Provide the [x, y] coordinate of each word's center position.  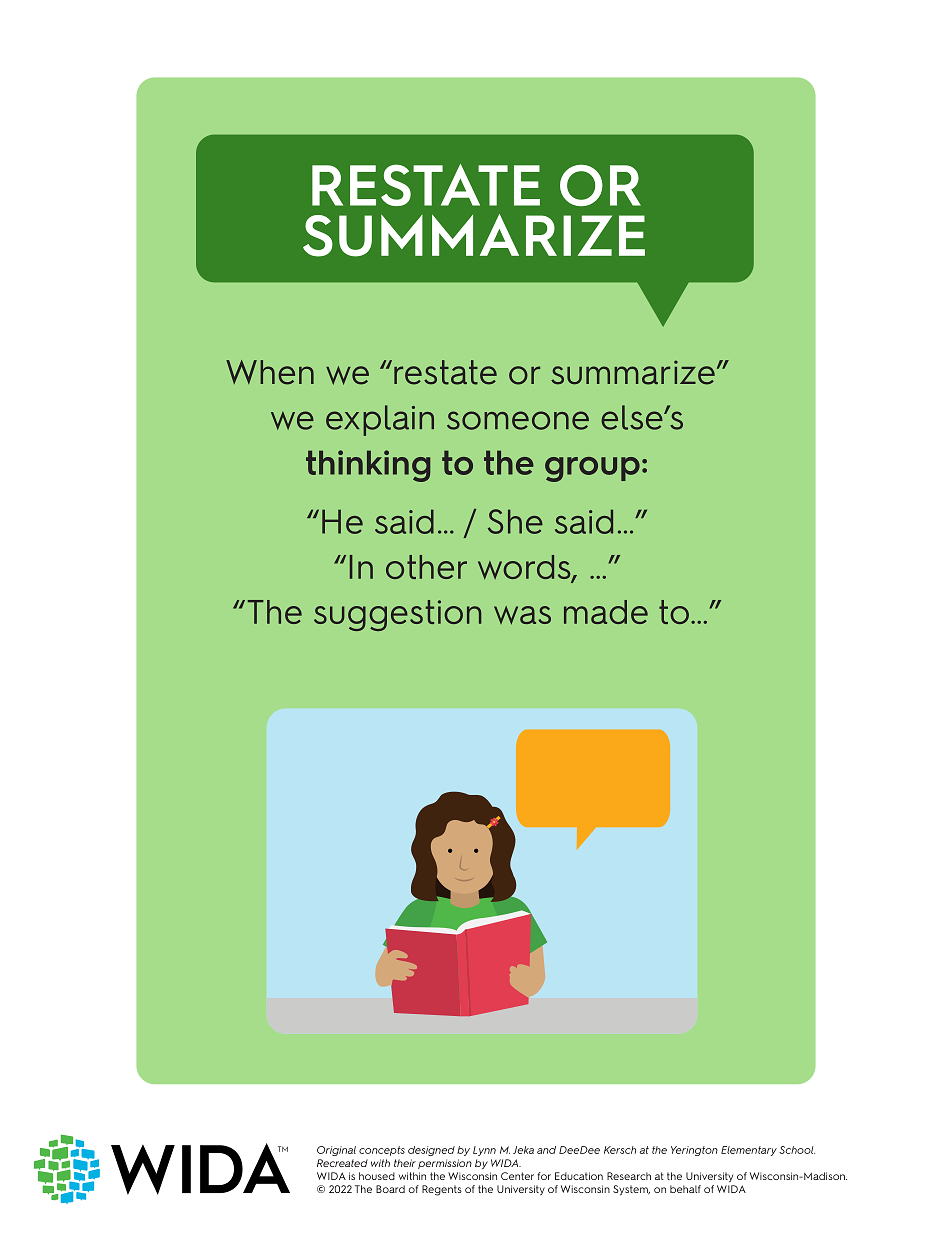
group [592, 469]
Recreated [342, 1163]
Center [517, 1176]
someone [518, 420]
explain [380, 420]
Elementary [749, 1151]
